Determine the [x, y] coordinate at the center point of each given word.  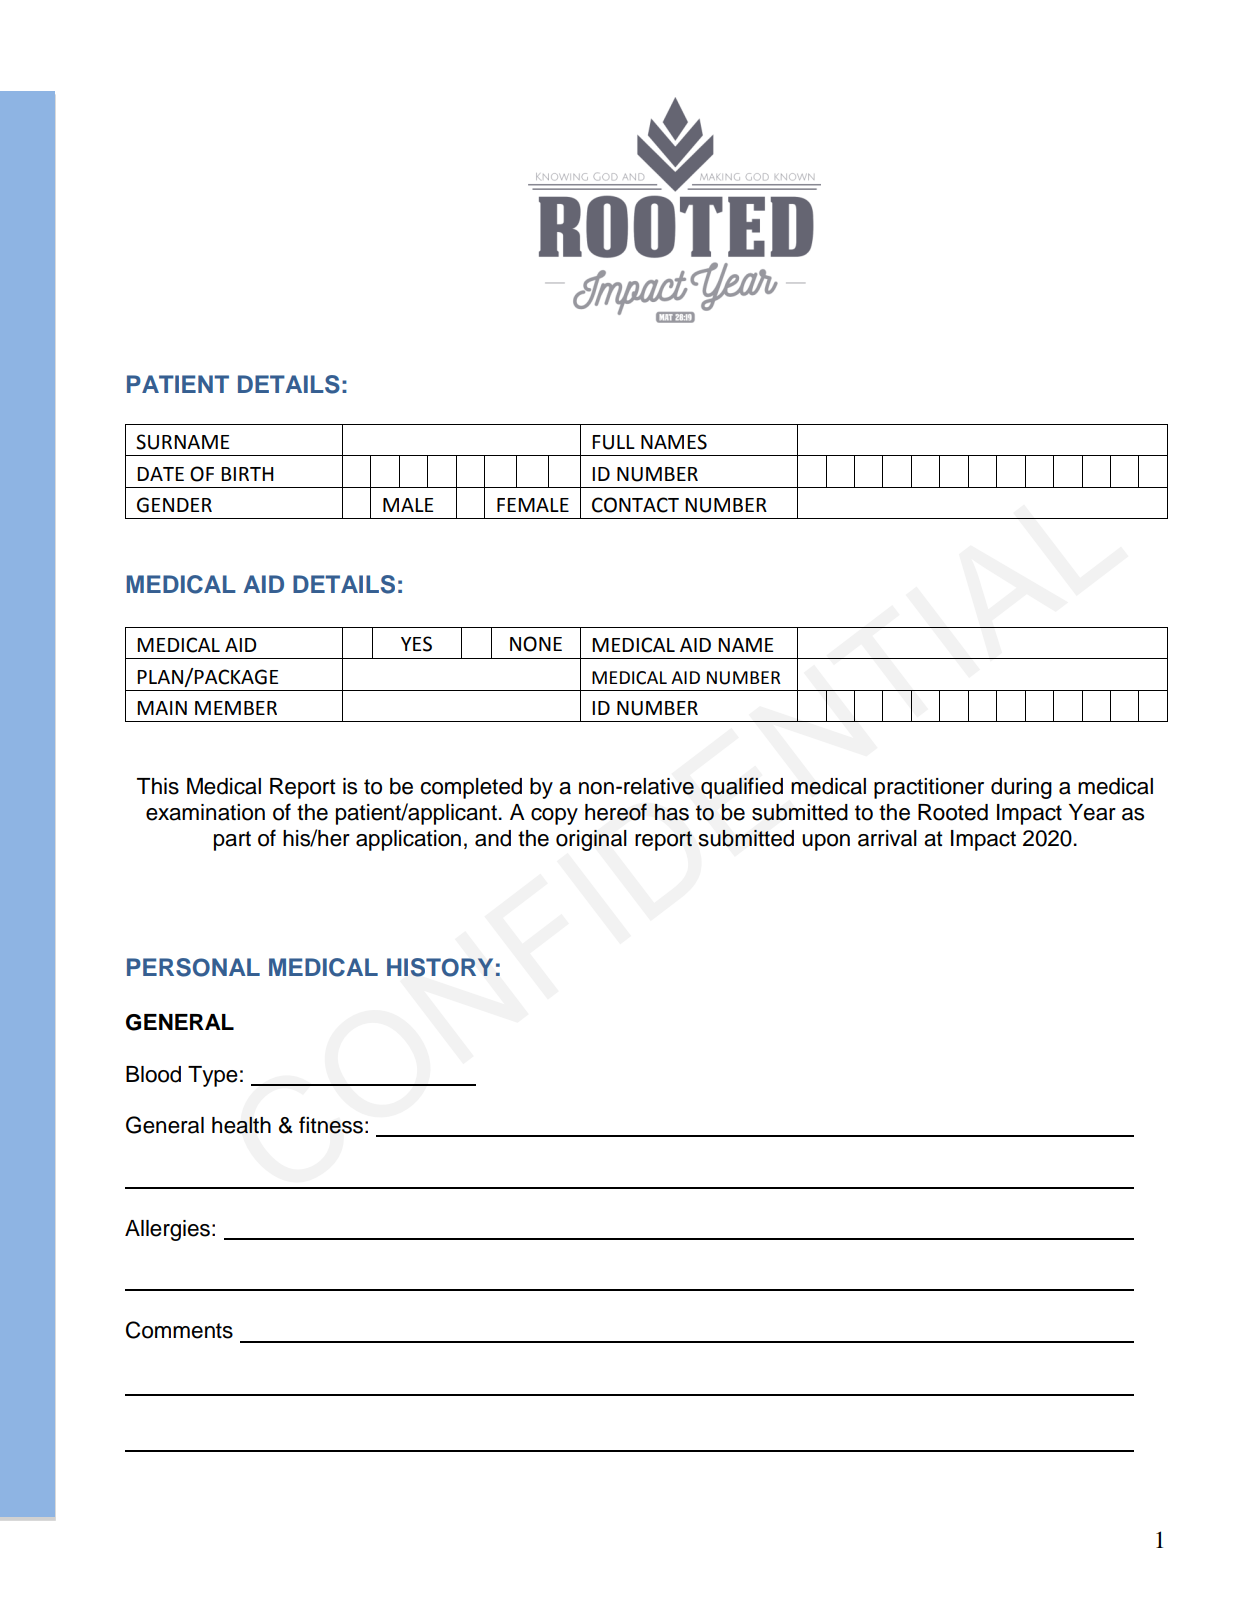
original [591, 840]
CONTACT [635, 505]
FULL [613, 442]
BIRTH [247, 474]
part [232, 841]
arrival [887, 838]
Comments [179, 1330]
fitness [331, 1125]
